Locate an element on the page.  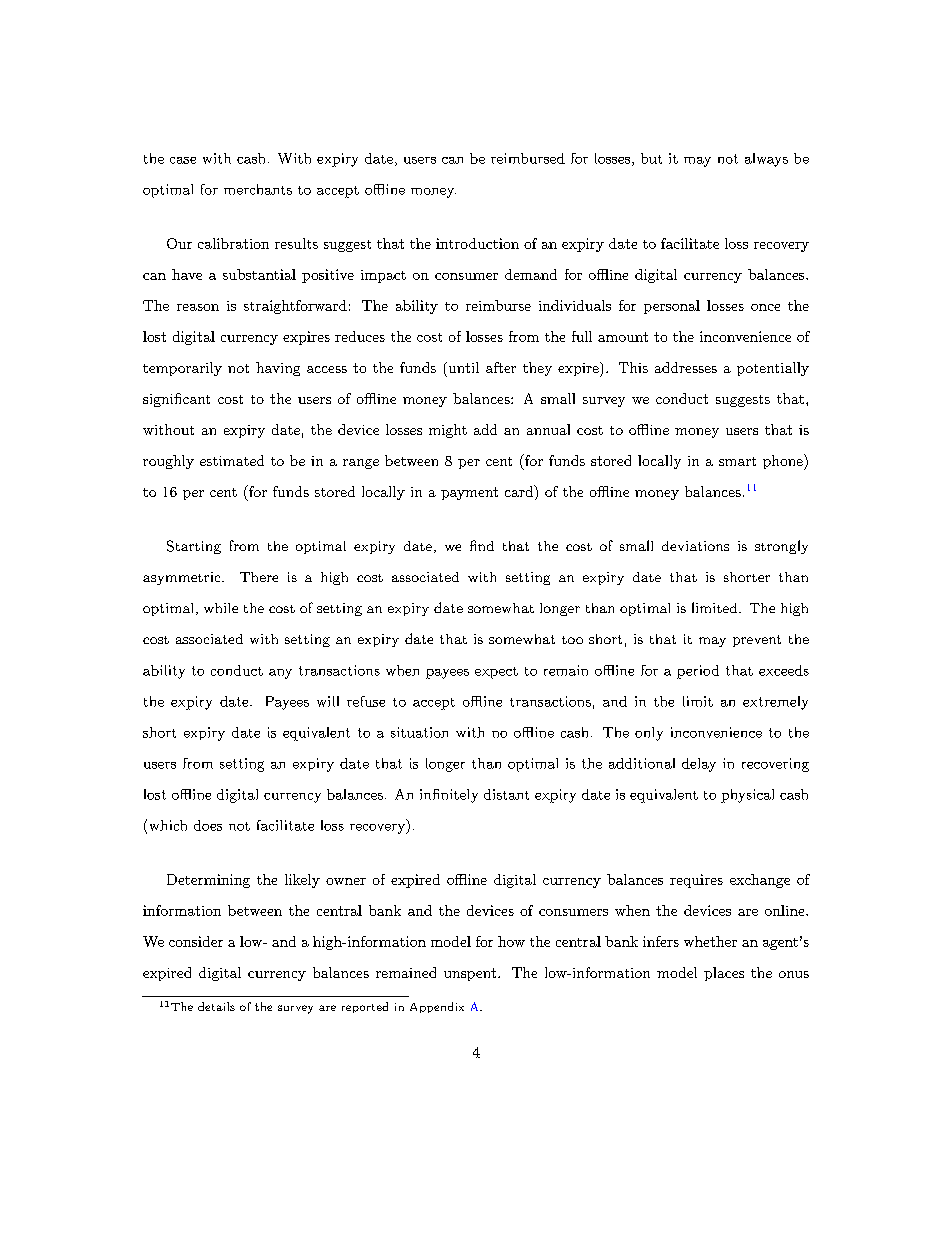
introduction is located at coordinates (477, 243).
